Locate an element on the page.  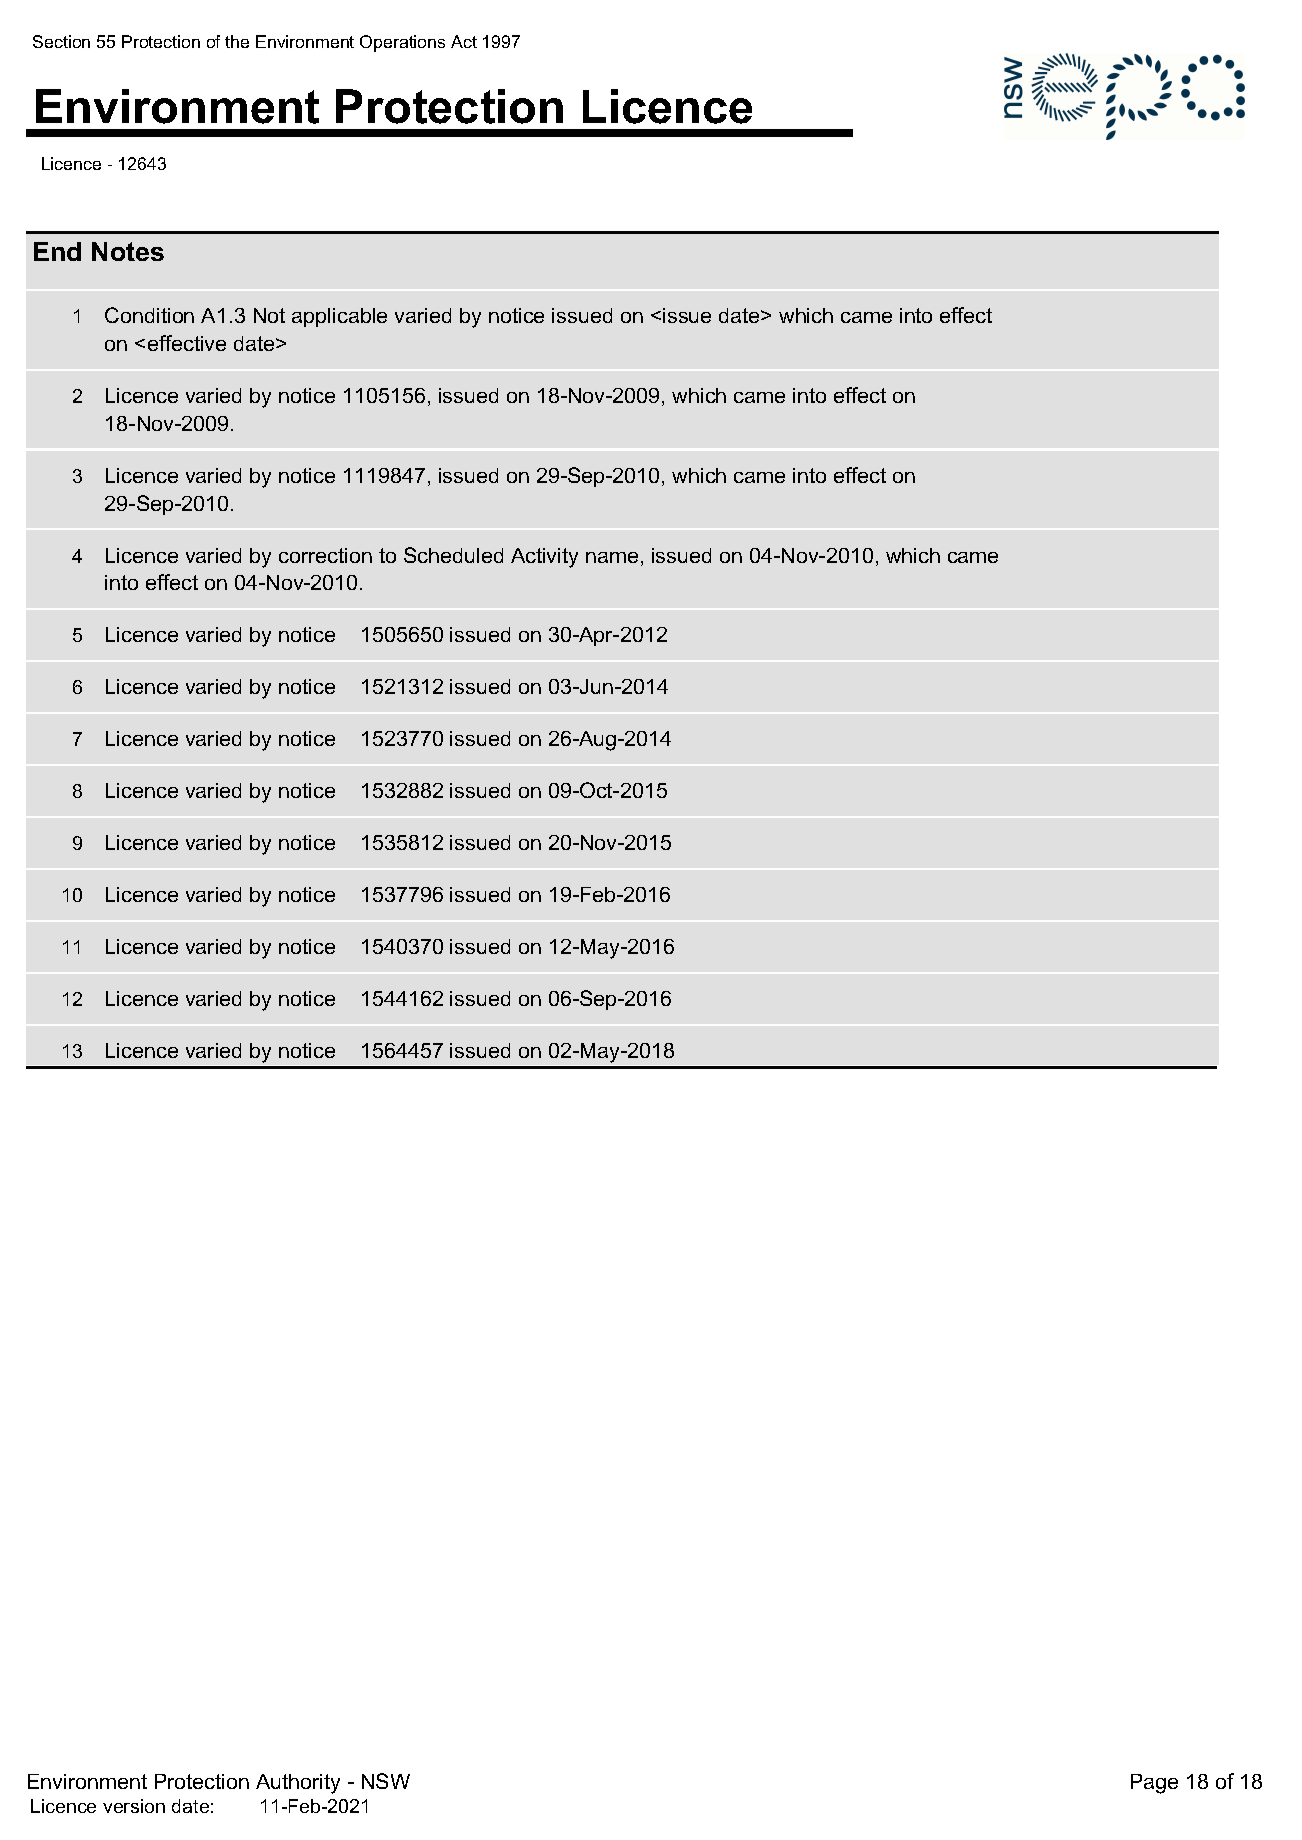
NSW is located at coordinates (386, 1781).
